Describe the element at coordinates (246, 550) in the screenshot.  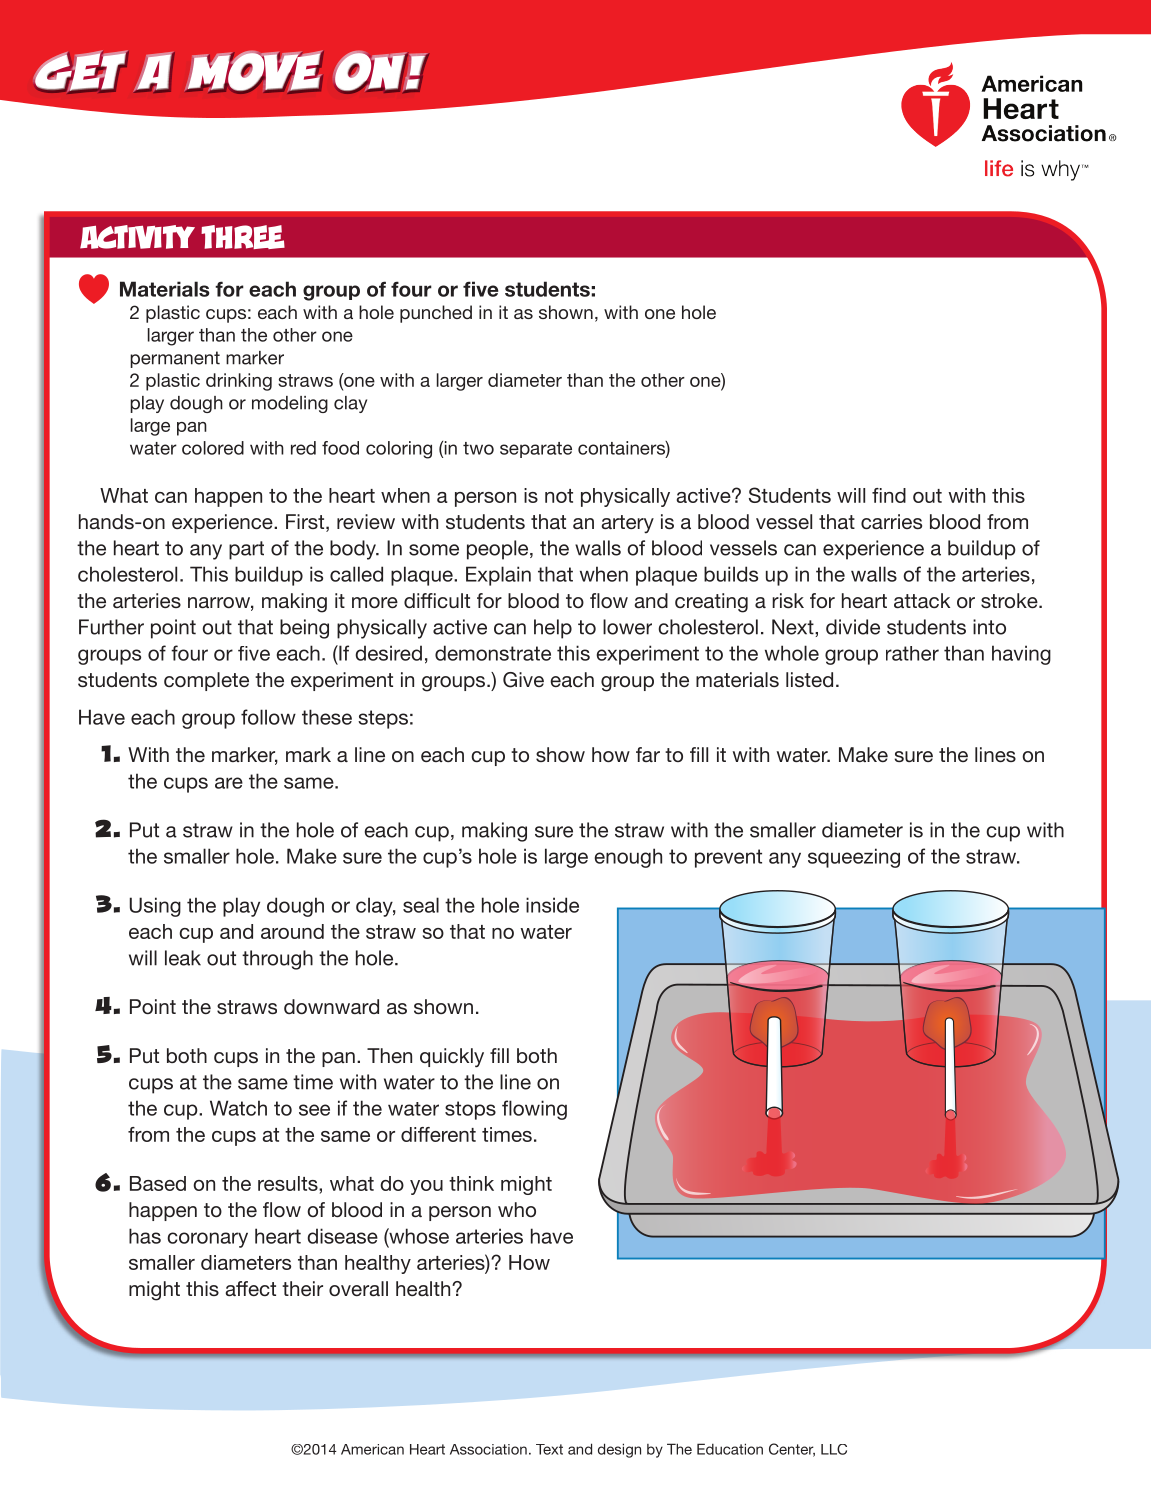
I see `part` at that location.
